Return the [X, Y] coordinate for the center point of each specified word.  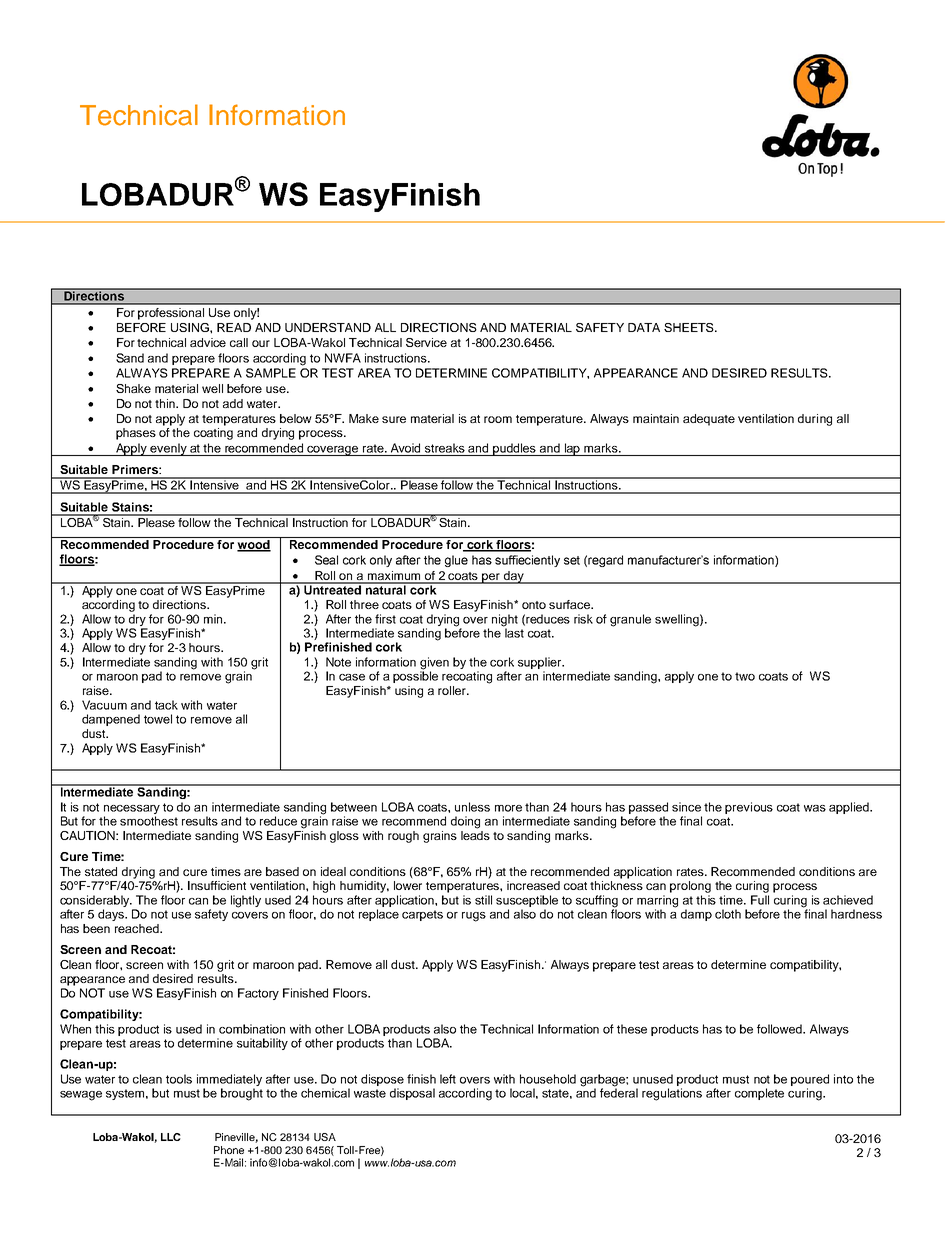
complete [759, 1094]
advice [208, 342]
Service [426, 342]
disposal [412, 1094]
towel [158, 719]
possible [415, 676]
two [745, 676]
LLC [171, 1137]
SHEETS [690, 327]
